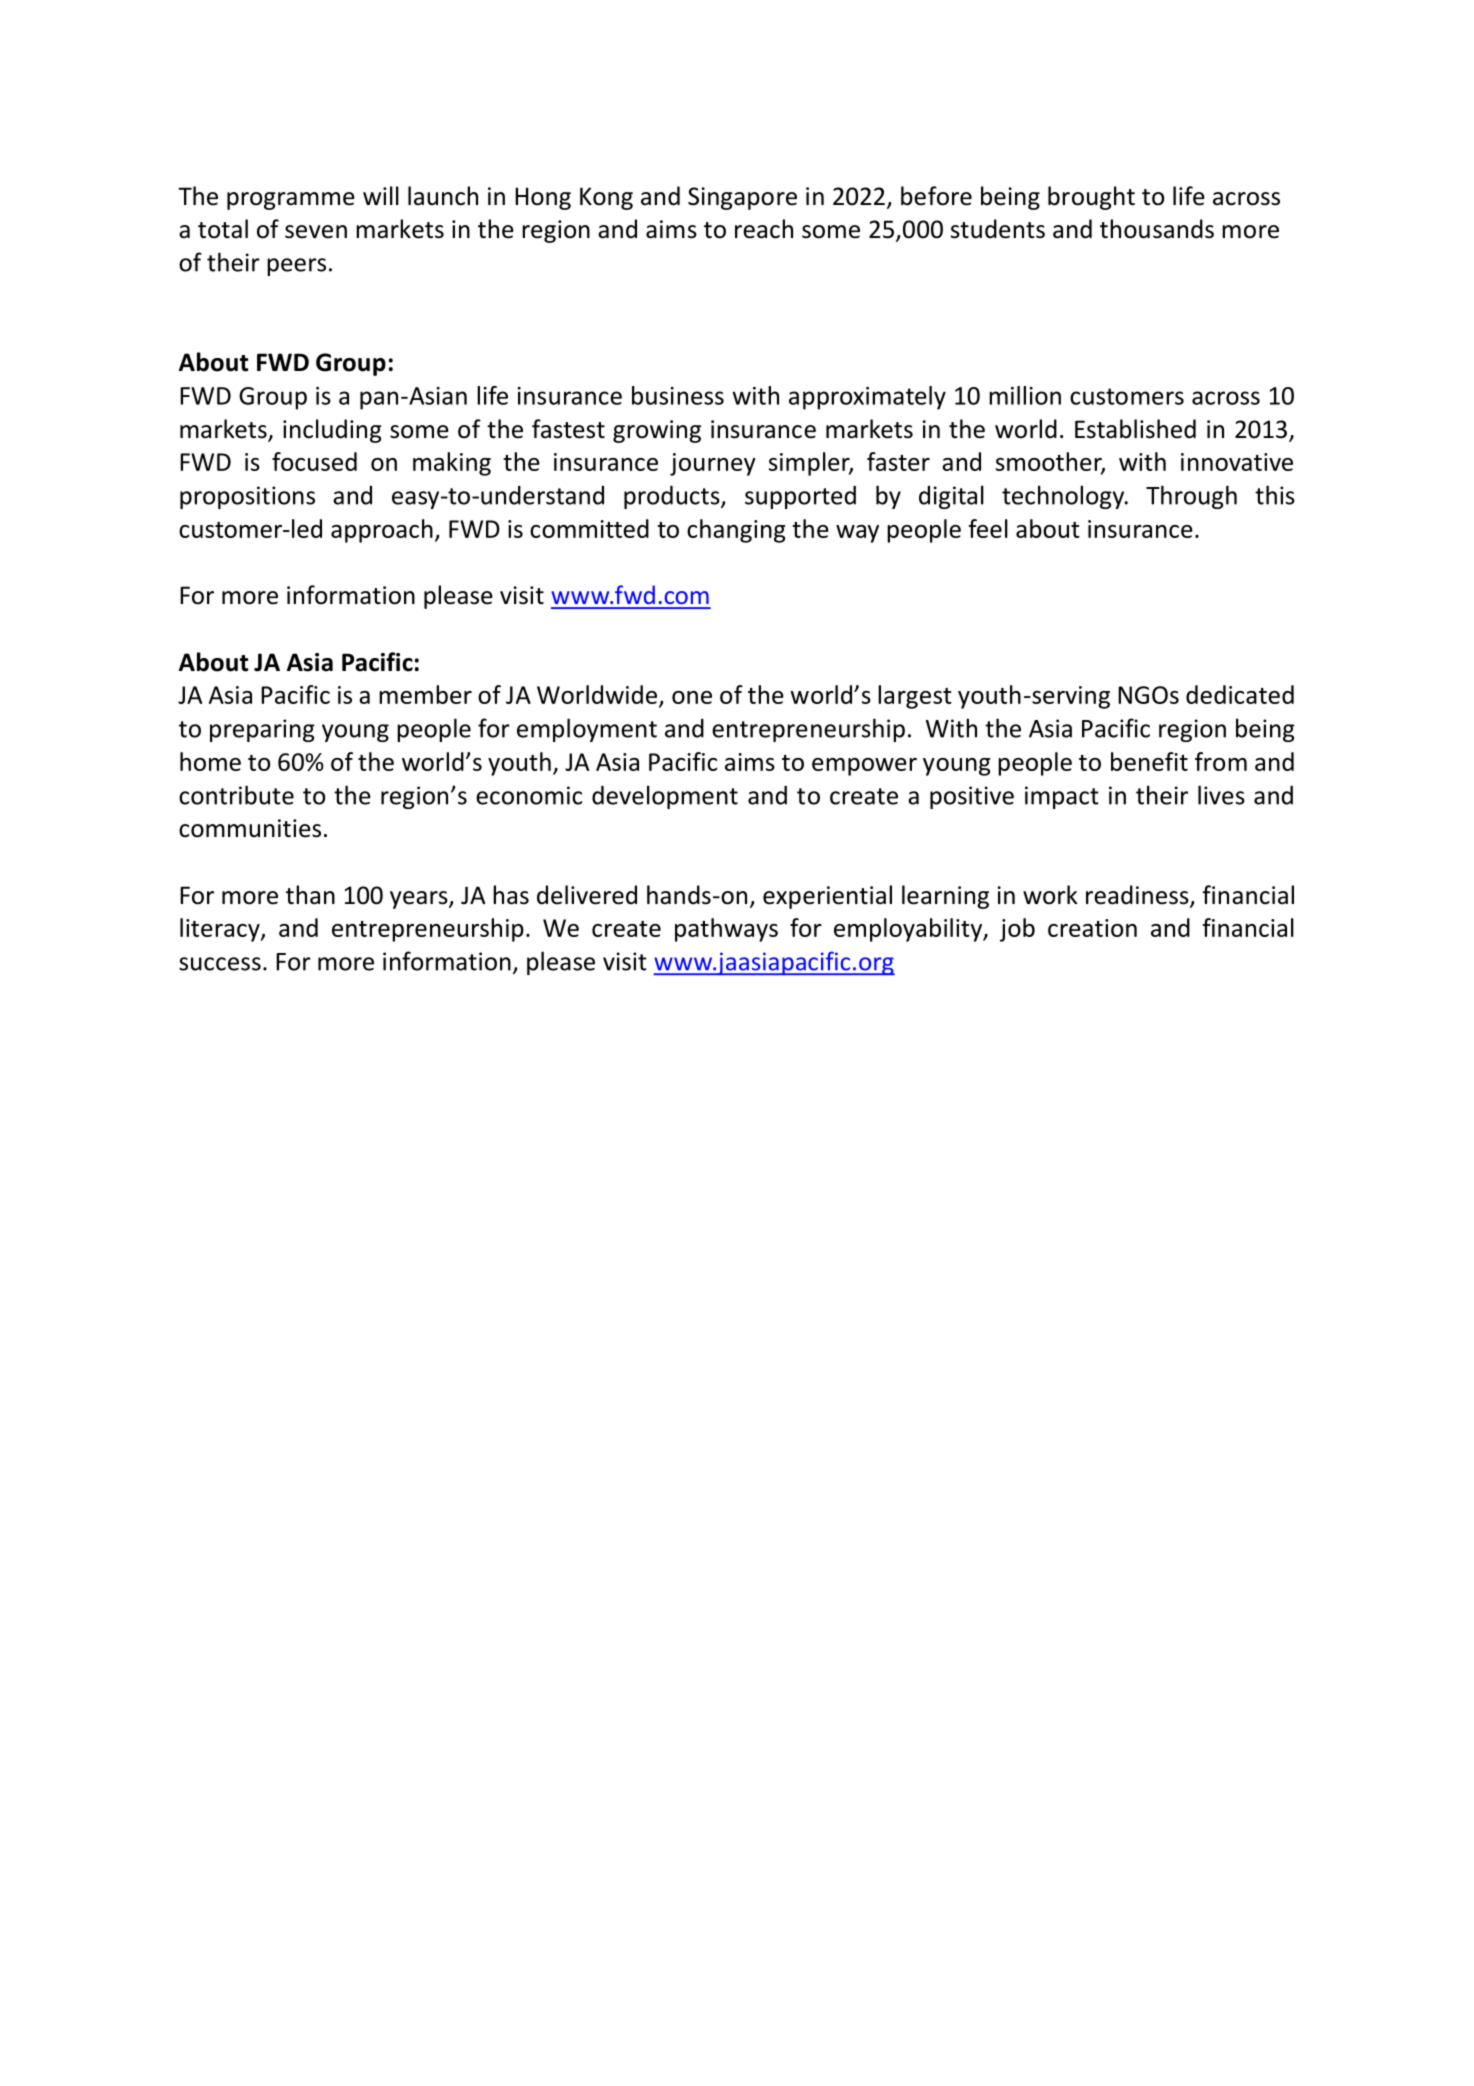  What do you see at coordinates (316, 232) in the screenshot?
I see `seven` at bounding box center [316, 232].
